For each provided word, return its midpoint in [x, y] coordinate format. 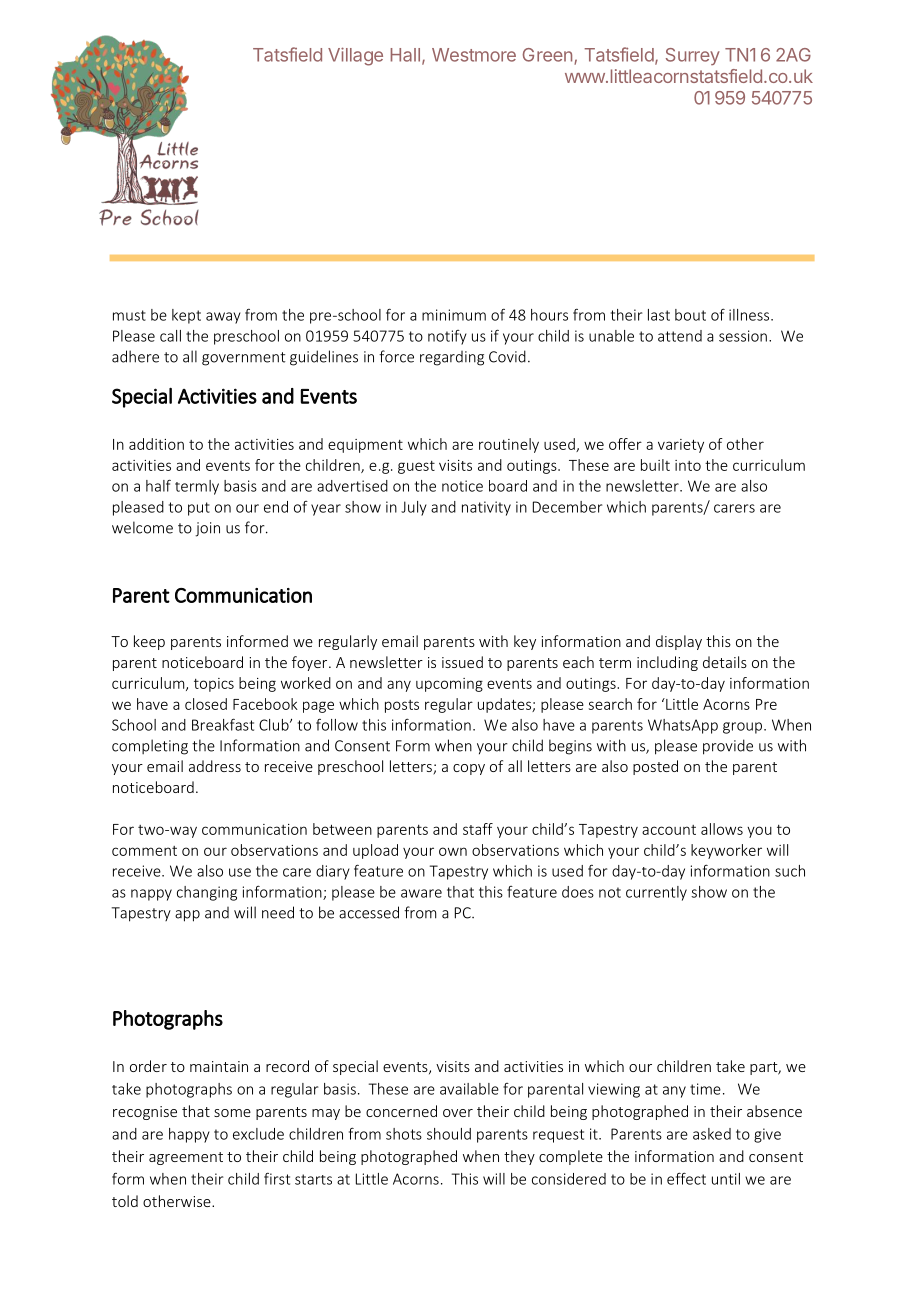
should [449, 1134]
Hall [405, 55]
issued [462, 662]
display [679, 642]
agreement [186, 1158]
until [726, 1179]
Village [355, 56]
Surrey [693, 56]
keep [149, 642]
